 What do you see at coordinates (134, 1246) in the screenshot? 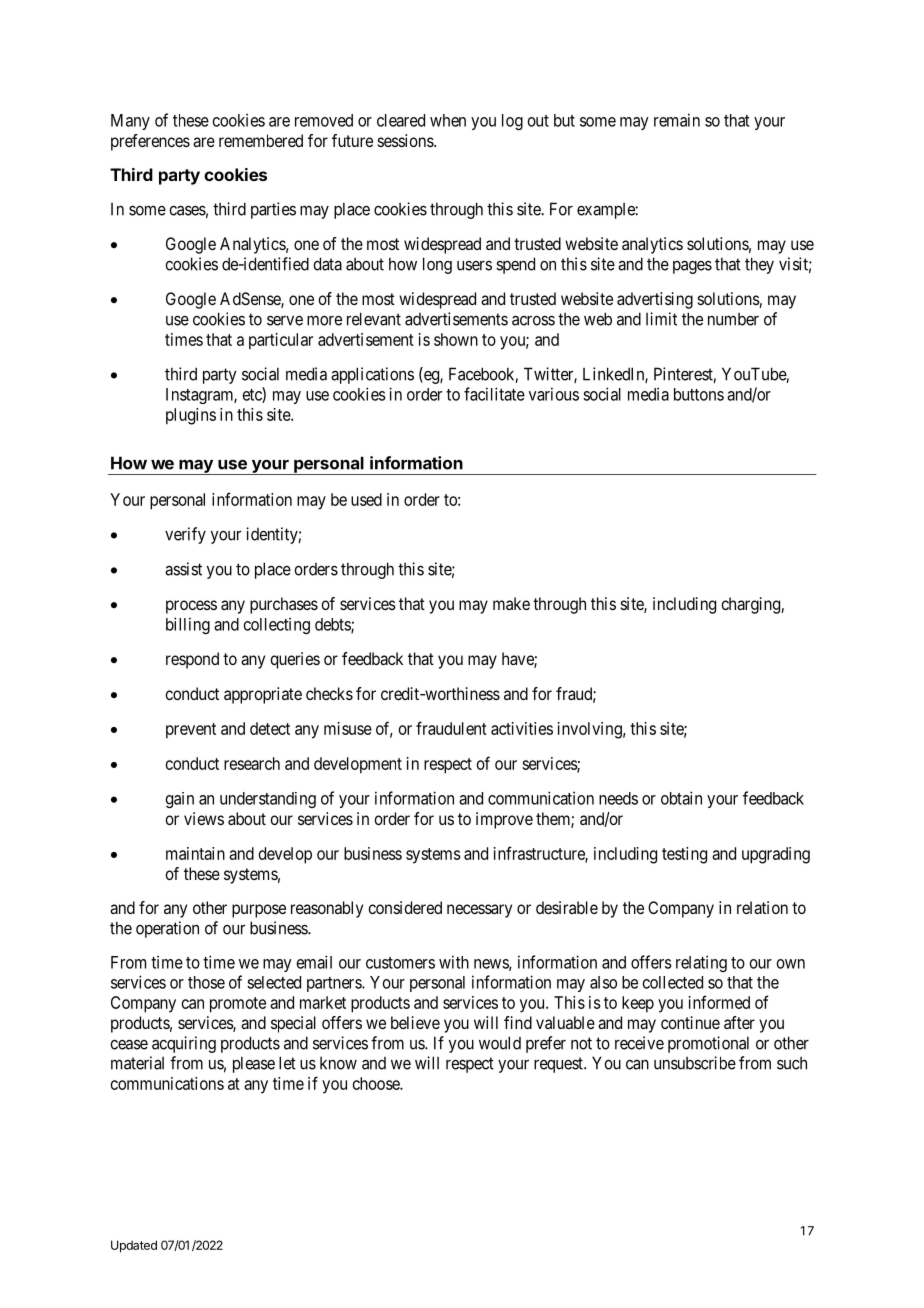
I see `Updated` at bounding box center [134, 1246].
